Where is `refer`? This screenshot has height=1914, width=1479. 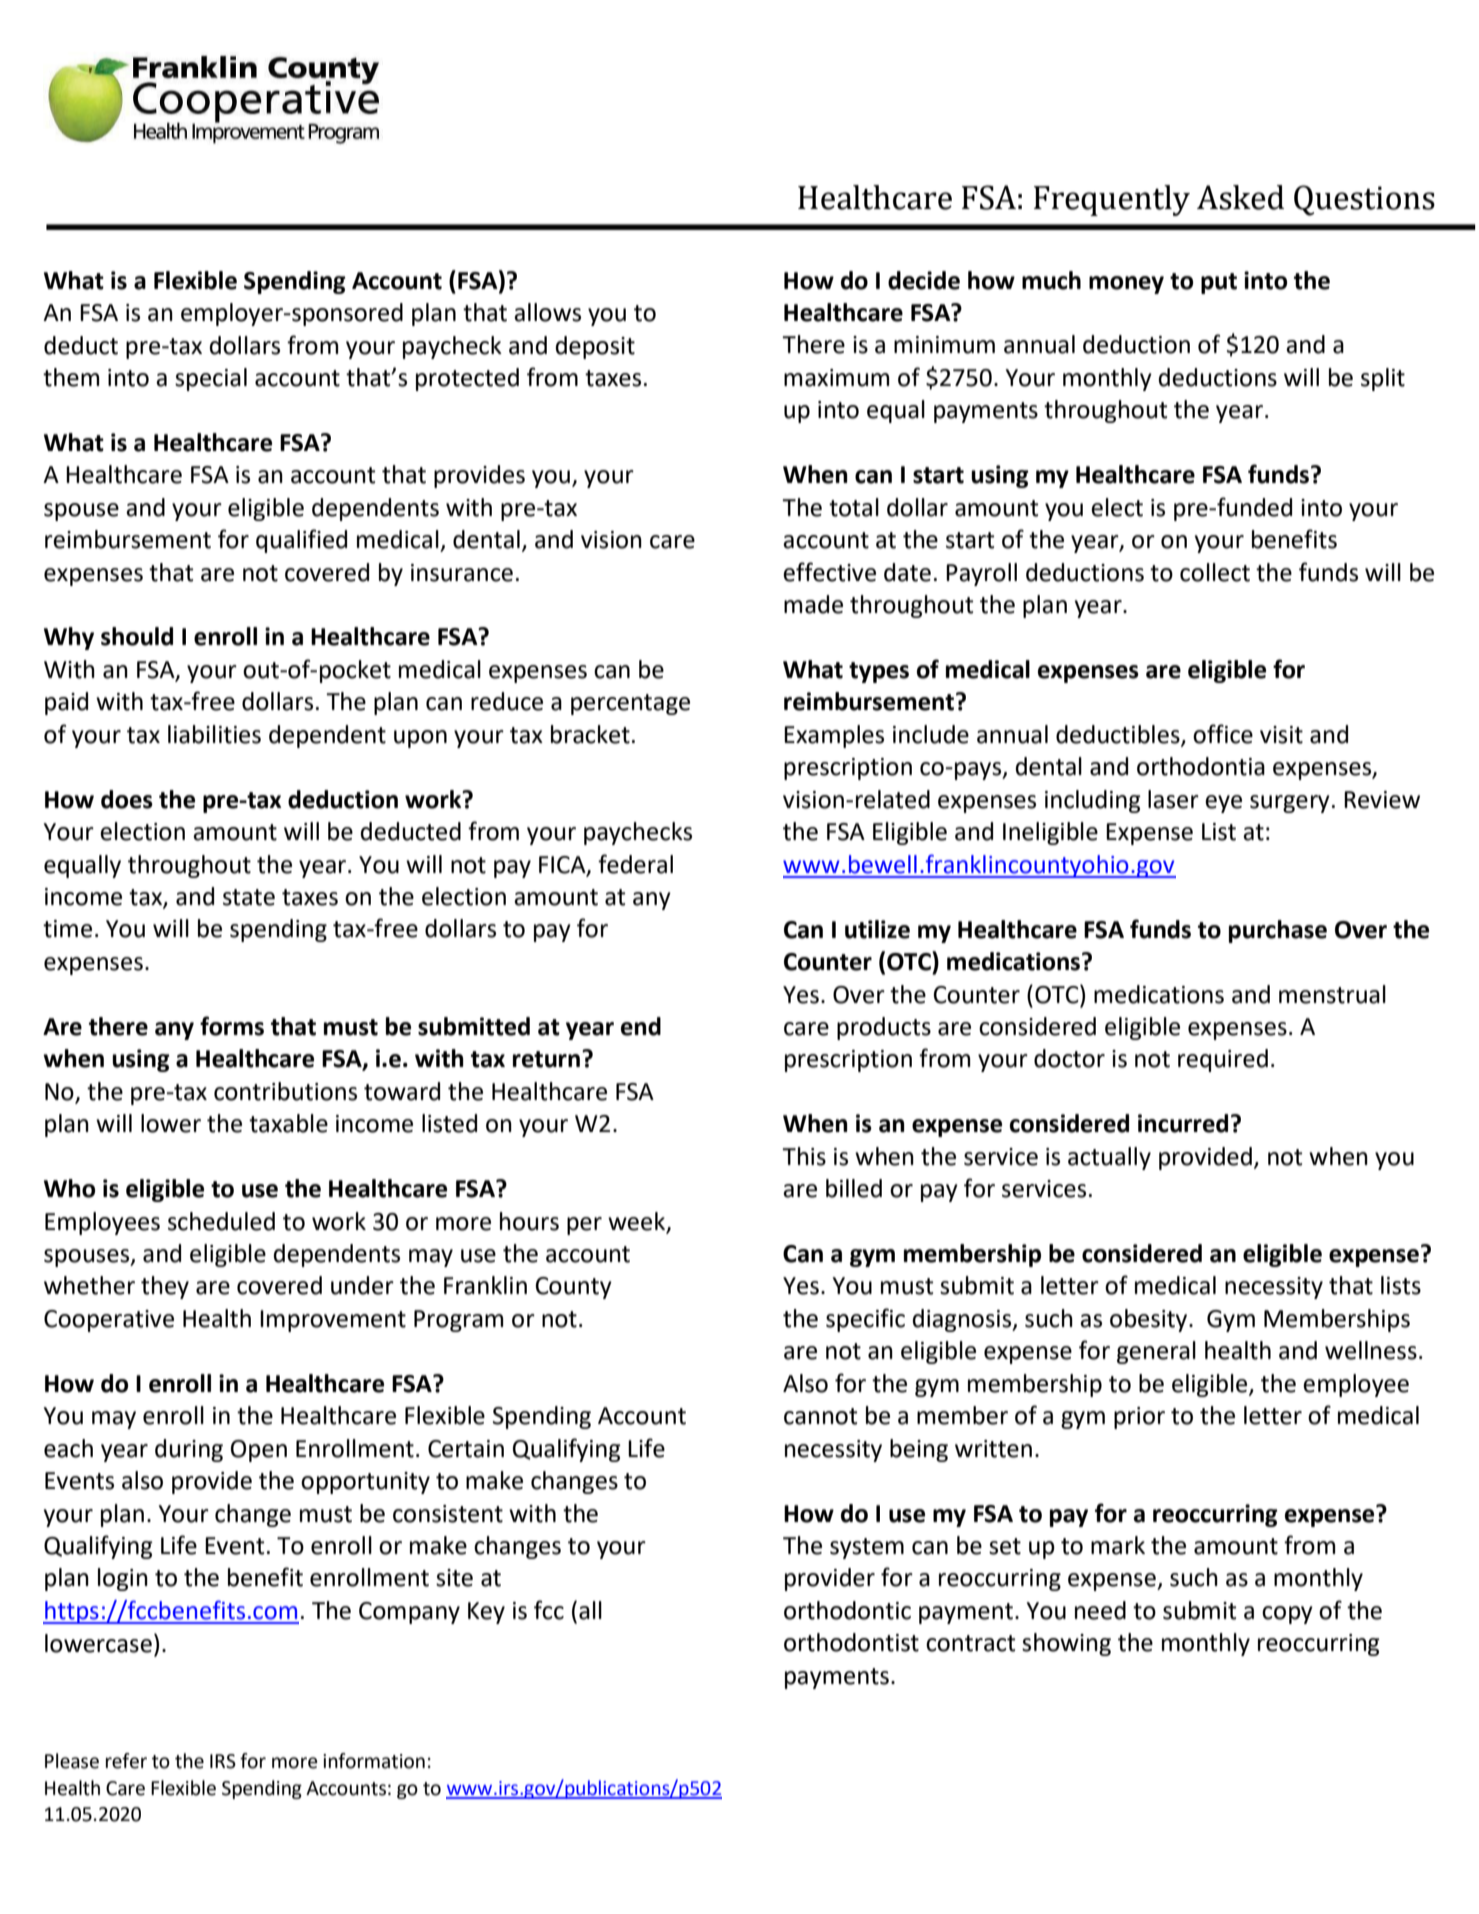 refer is located at coordinates (126, 1761).
